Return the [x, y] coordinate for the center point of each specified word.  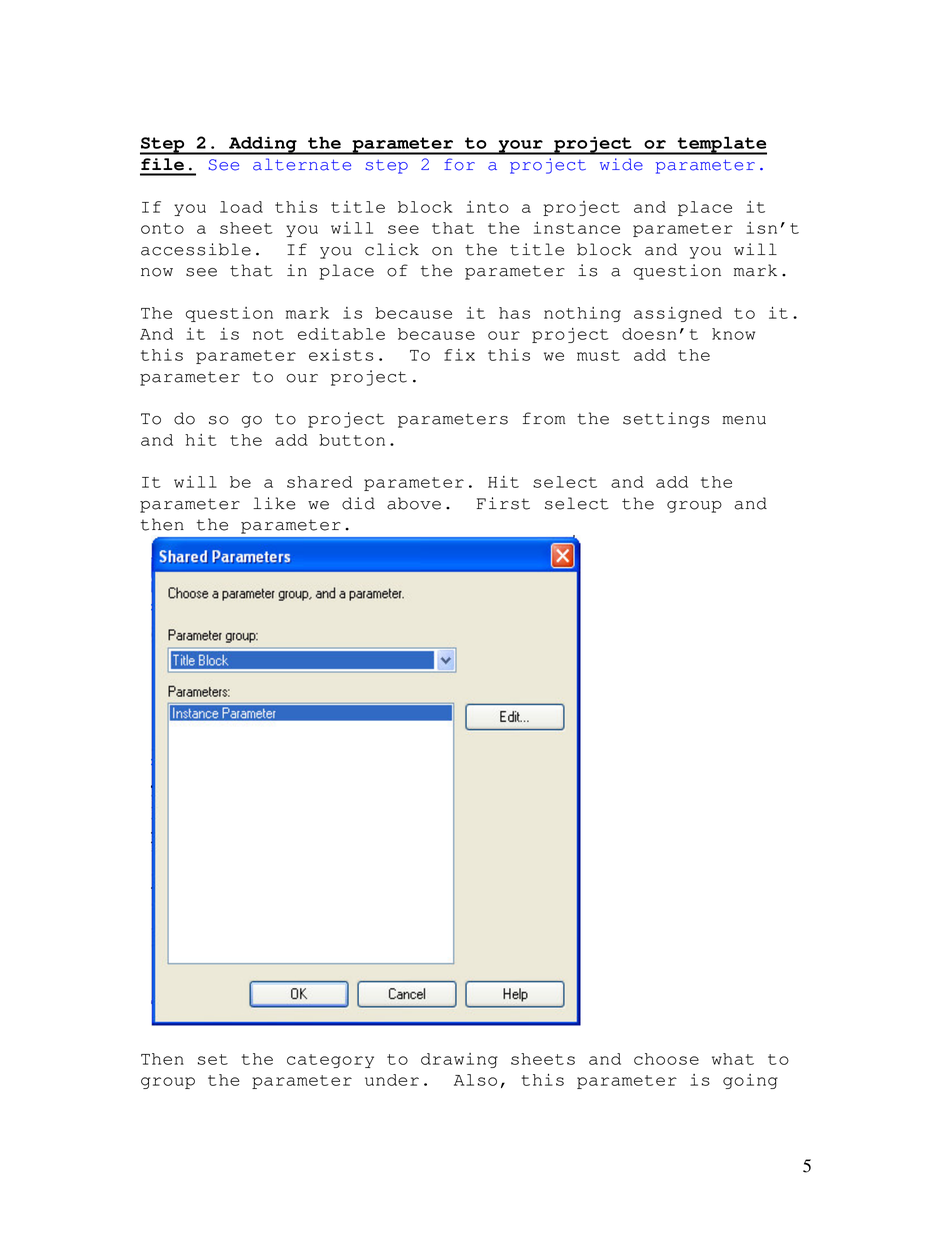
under [392, 1080]
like [274, 503]
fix [459, 355]
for [459, 164]
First [503, 503]
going [750, 1081]
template [721, 145]
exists [341, 355]
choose [666, 1059]
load [241, 207]
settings [666, 420]
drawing [459, 1060]
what [733, 1059]
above [414, 503]
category [330, 1061]
